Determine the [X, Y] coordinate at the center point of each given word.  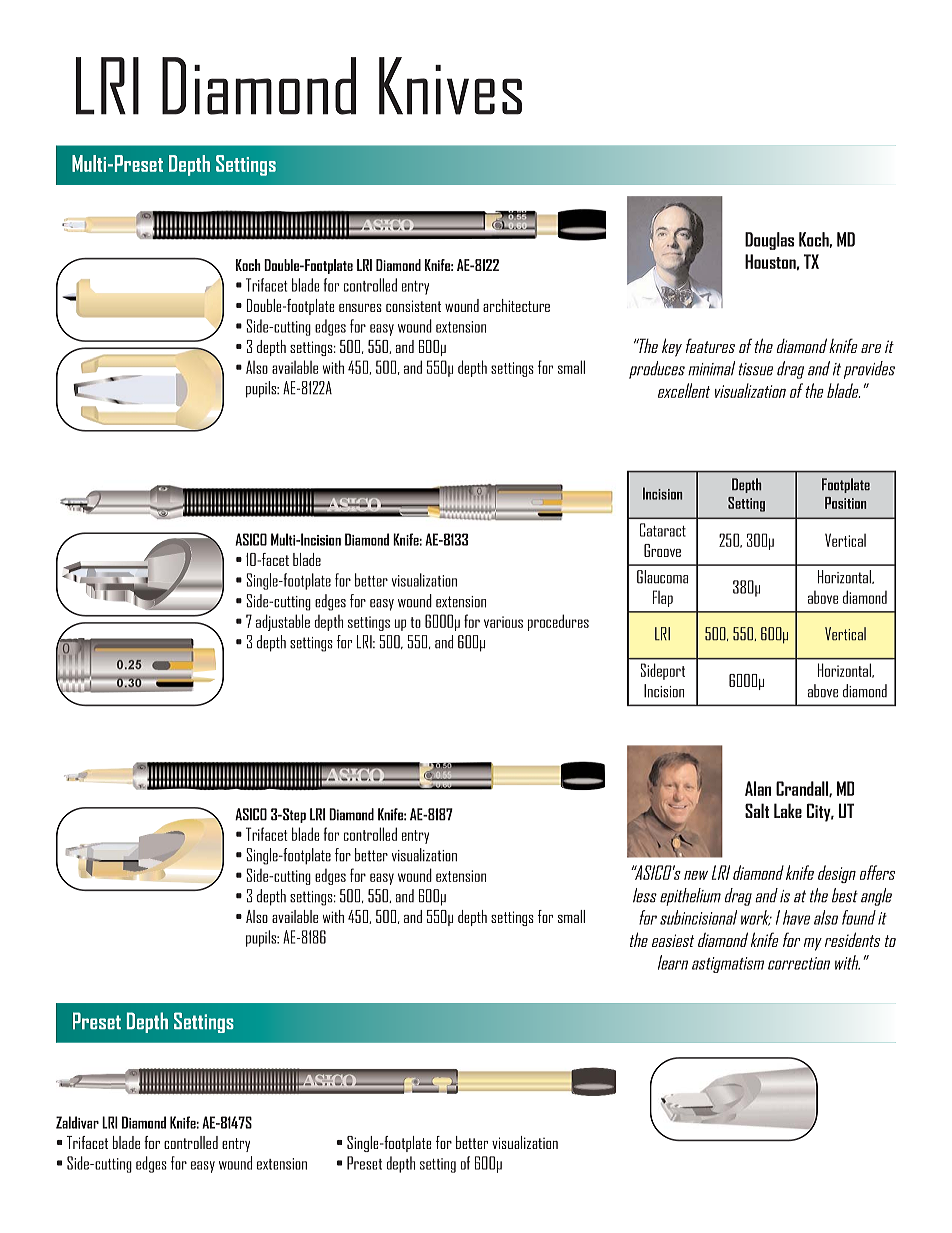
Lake [788, 810]
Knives [450, 86]
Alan [758, 788]
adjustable [283, 622]
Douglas [769, 241]
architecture [516, 305]
